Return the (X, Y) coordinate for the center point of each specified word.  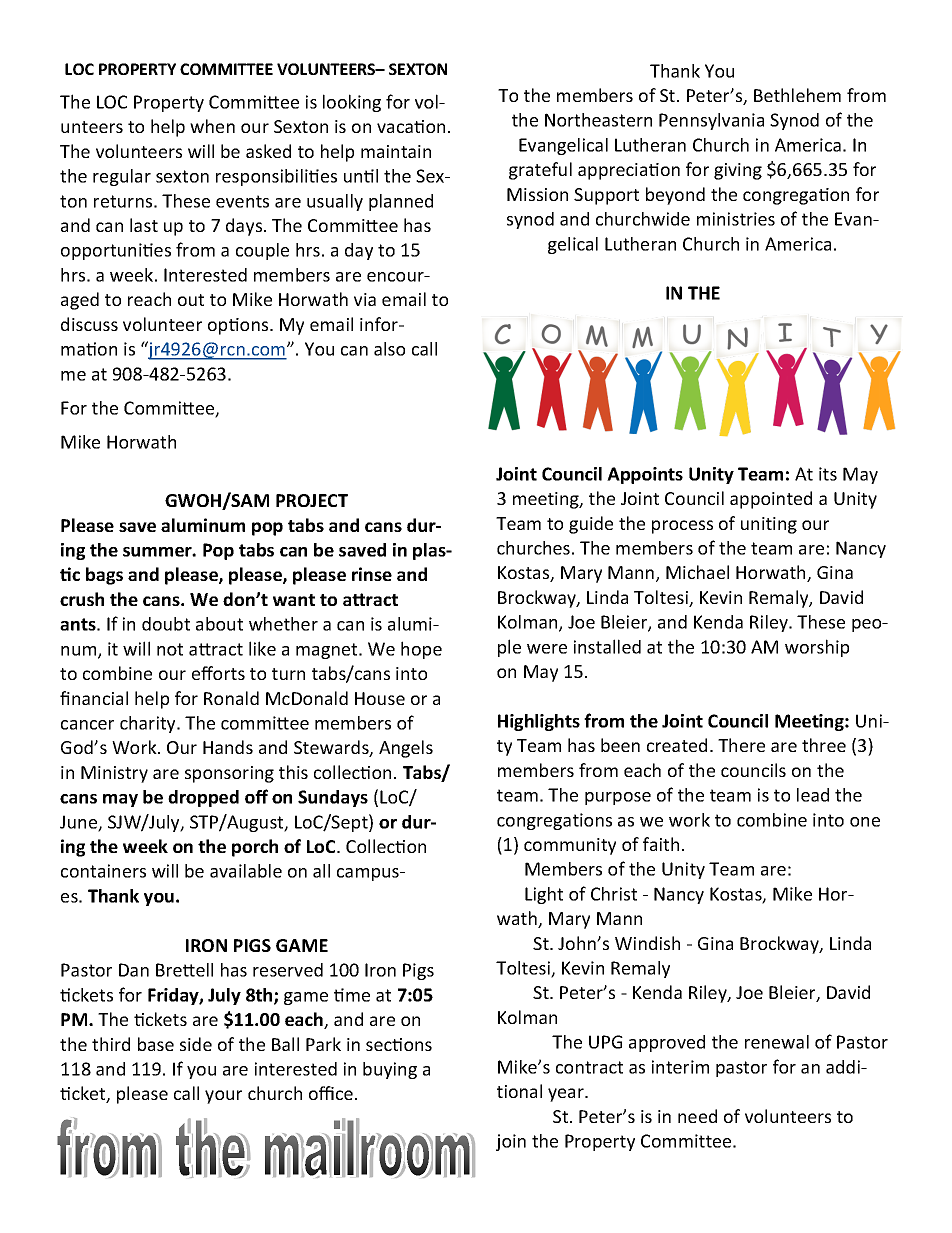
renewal (777, 1042)
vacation (411, 126)
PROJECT (312, 500)
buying (390, 1070)
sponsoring (229, 774)
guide (591, 525)
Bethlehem (797, 95)
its (828, 474)
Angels (406, 749)
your (223, 1097)
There (741, 745)
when (212, 126)
